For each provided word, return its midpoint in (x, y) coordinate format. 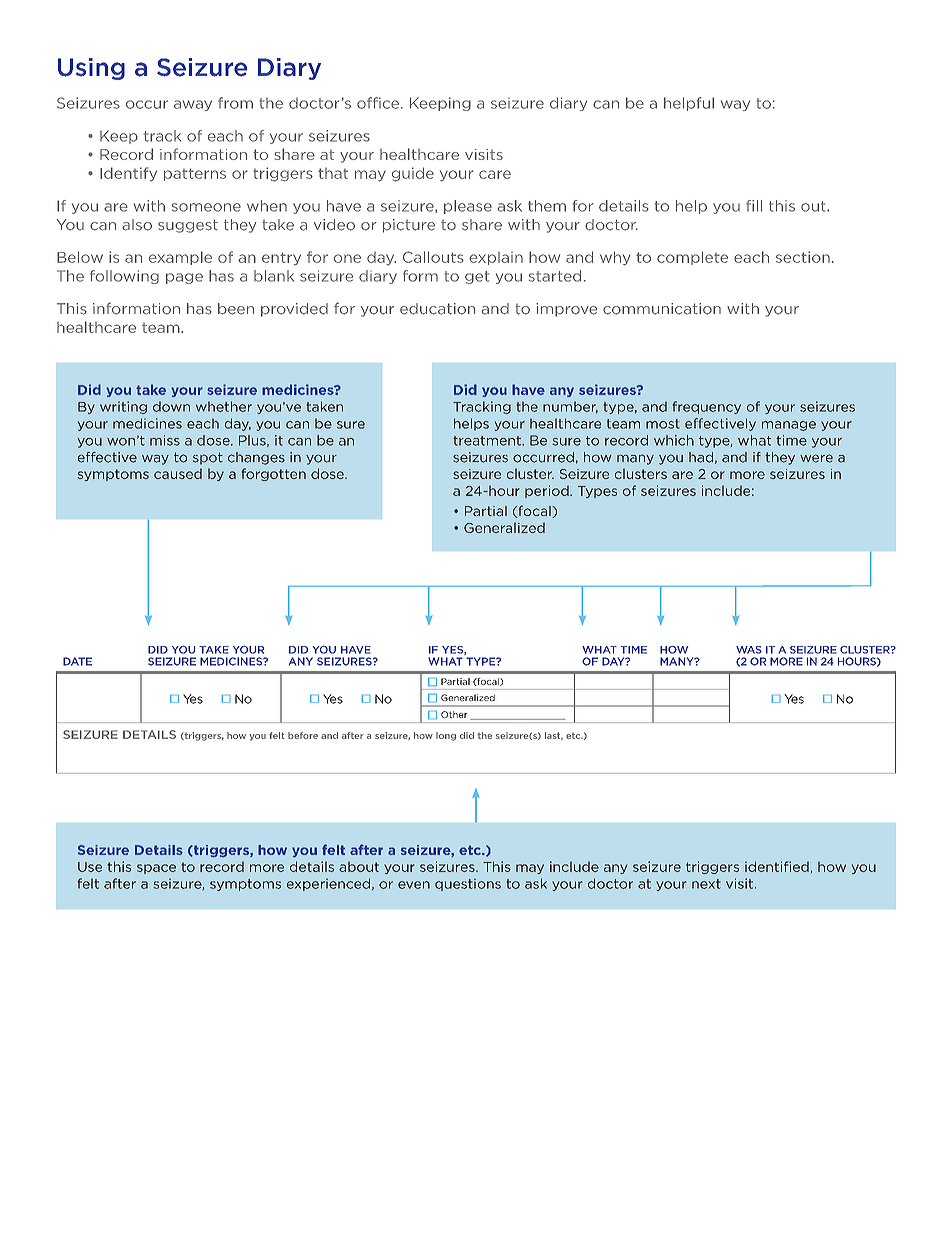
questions (468, 884)
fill (754, 206)
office (379, 103)
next (706, 884)
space (156, 869)
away (193, 105)
